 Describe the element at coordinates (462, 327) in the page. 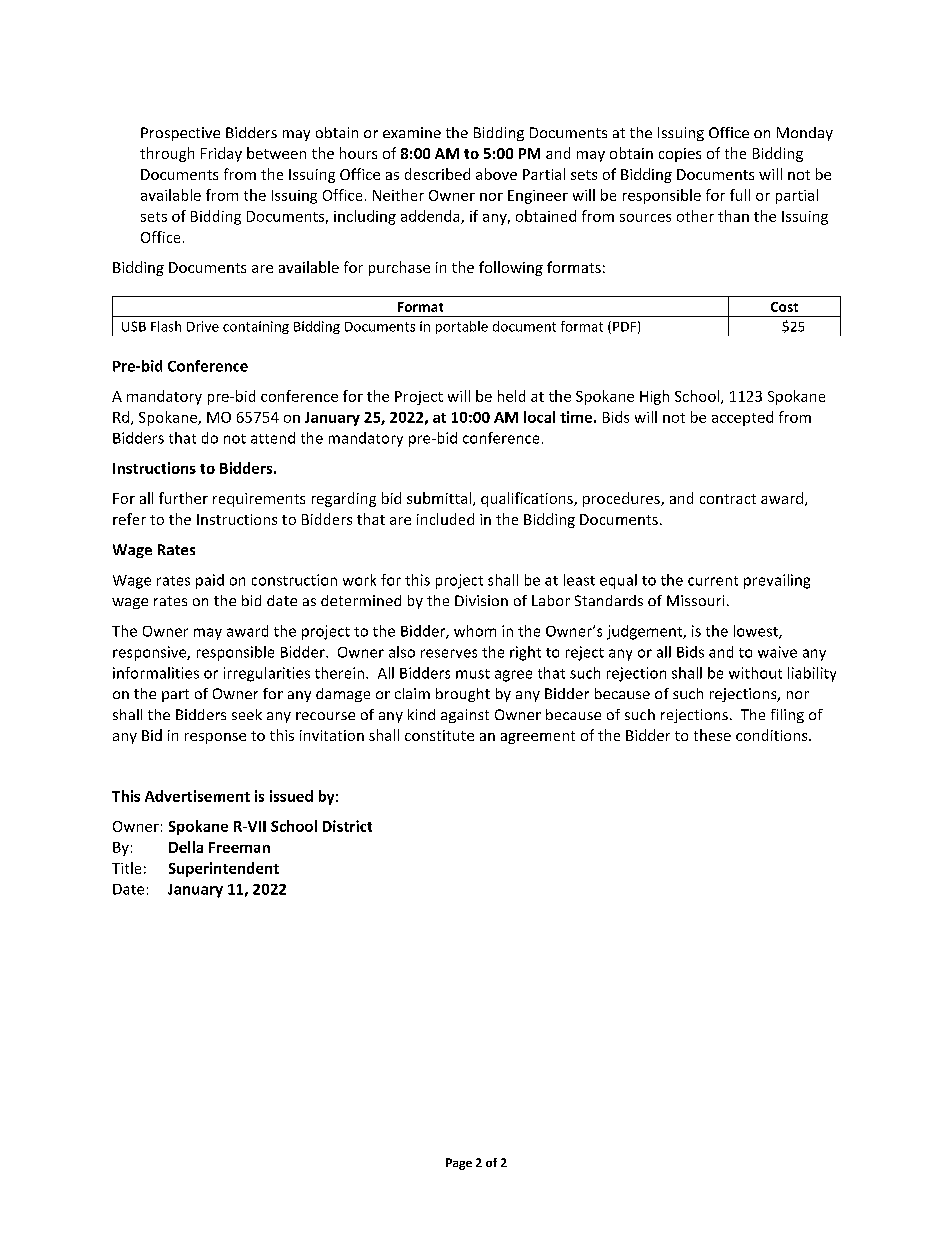

I see `portable` at that location.
